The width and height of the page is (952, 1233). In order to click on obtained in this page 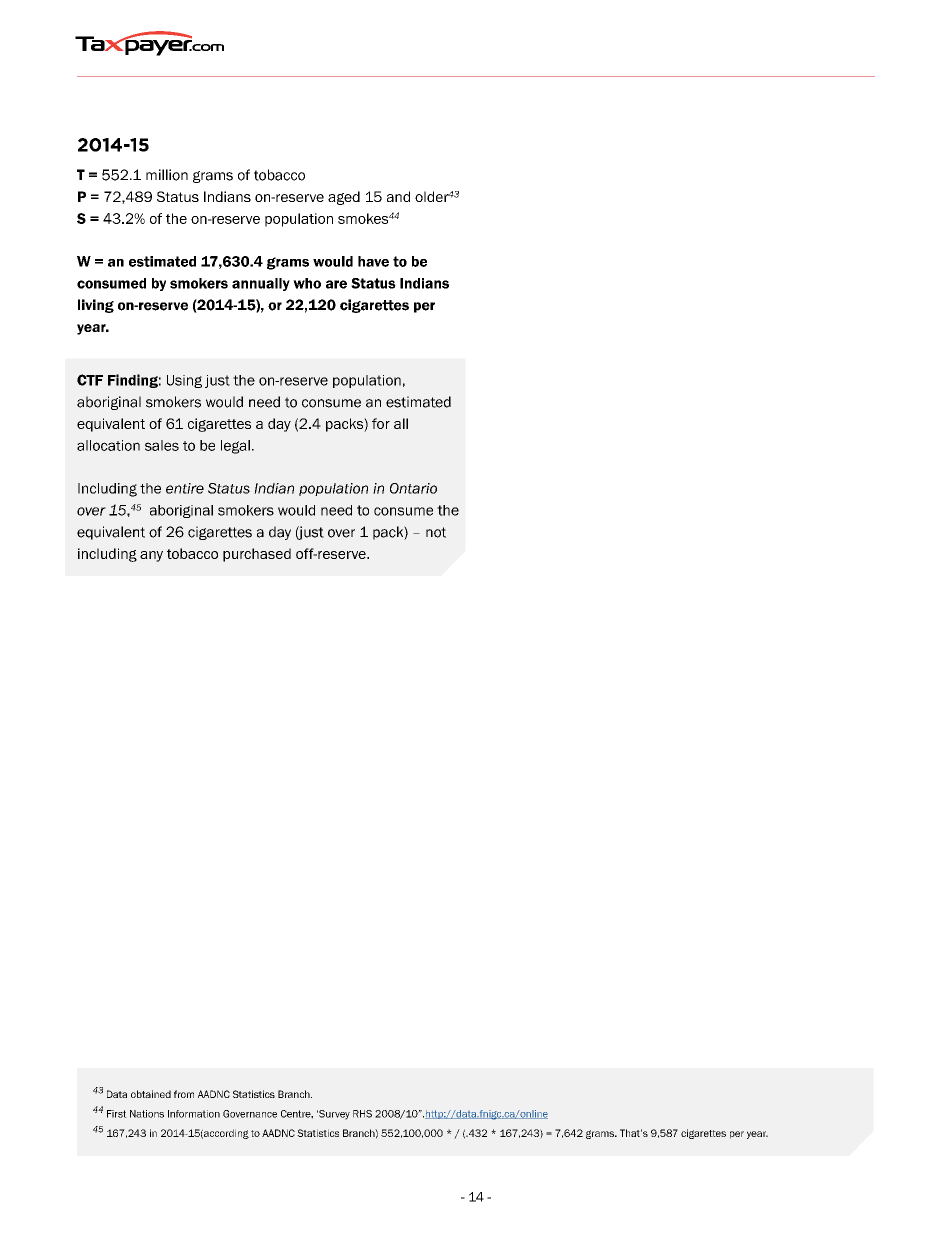, I will do `click(151, 1094)`.
